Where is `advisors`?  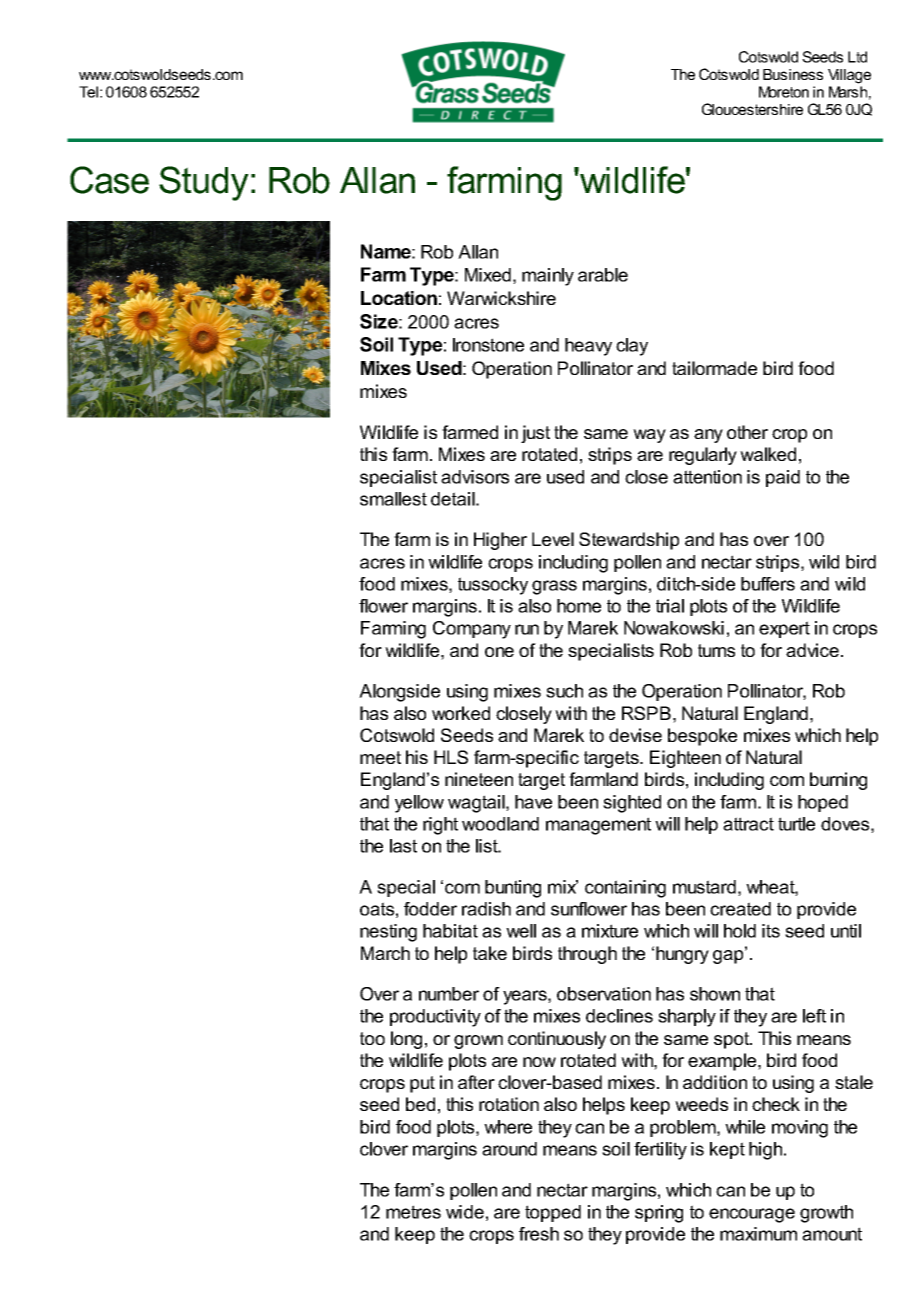
advisors is located at coordinates (475, 477).
